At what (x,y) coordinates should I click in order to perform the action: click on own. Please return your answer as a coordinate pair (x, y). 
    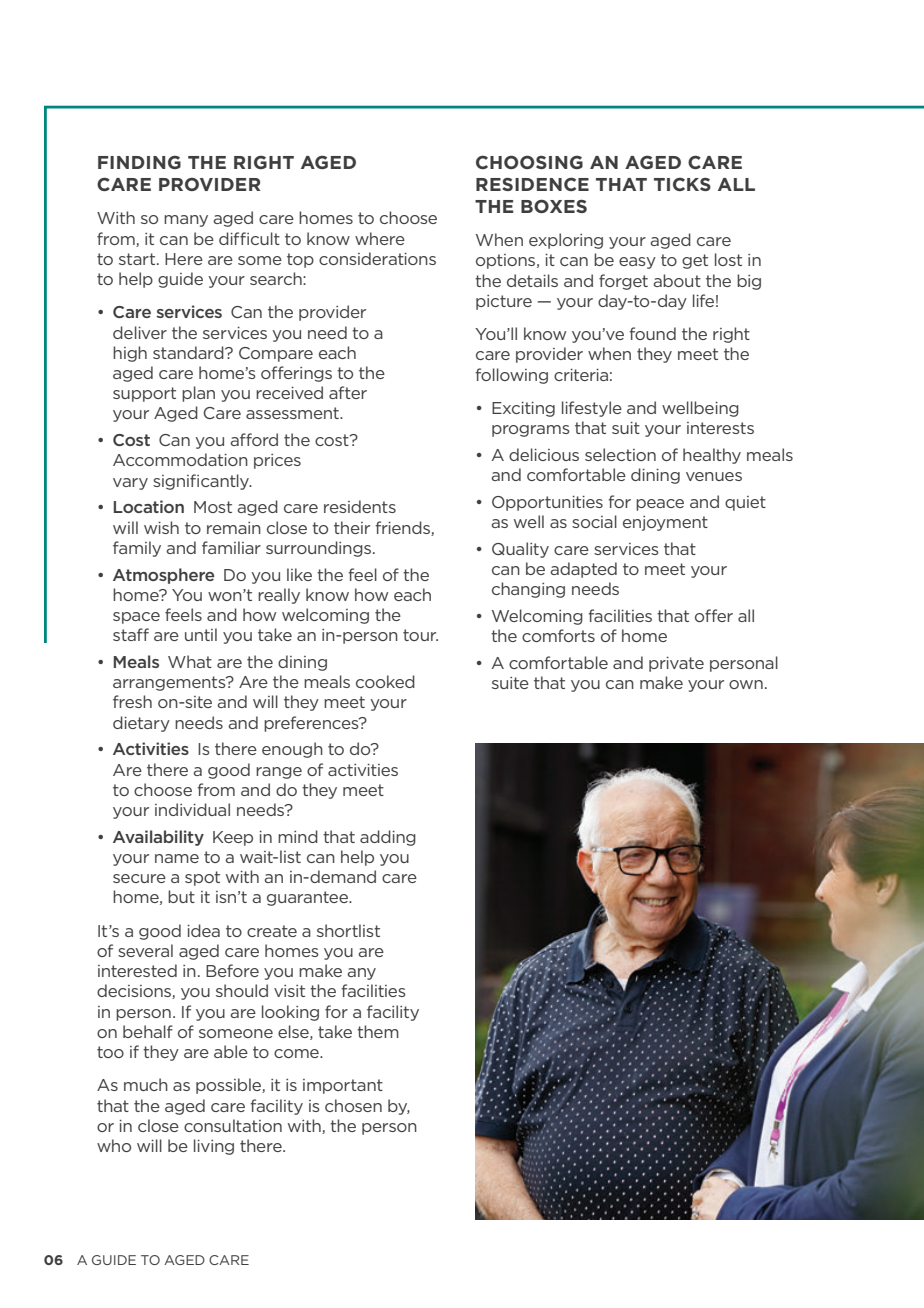
    Looking at the image, I should click on (746, 684).
